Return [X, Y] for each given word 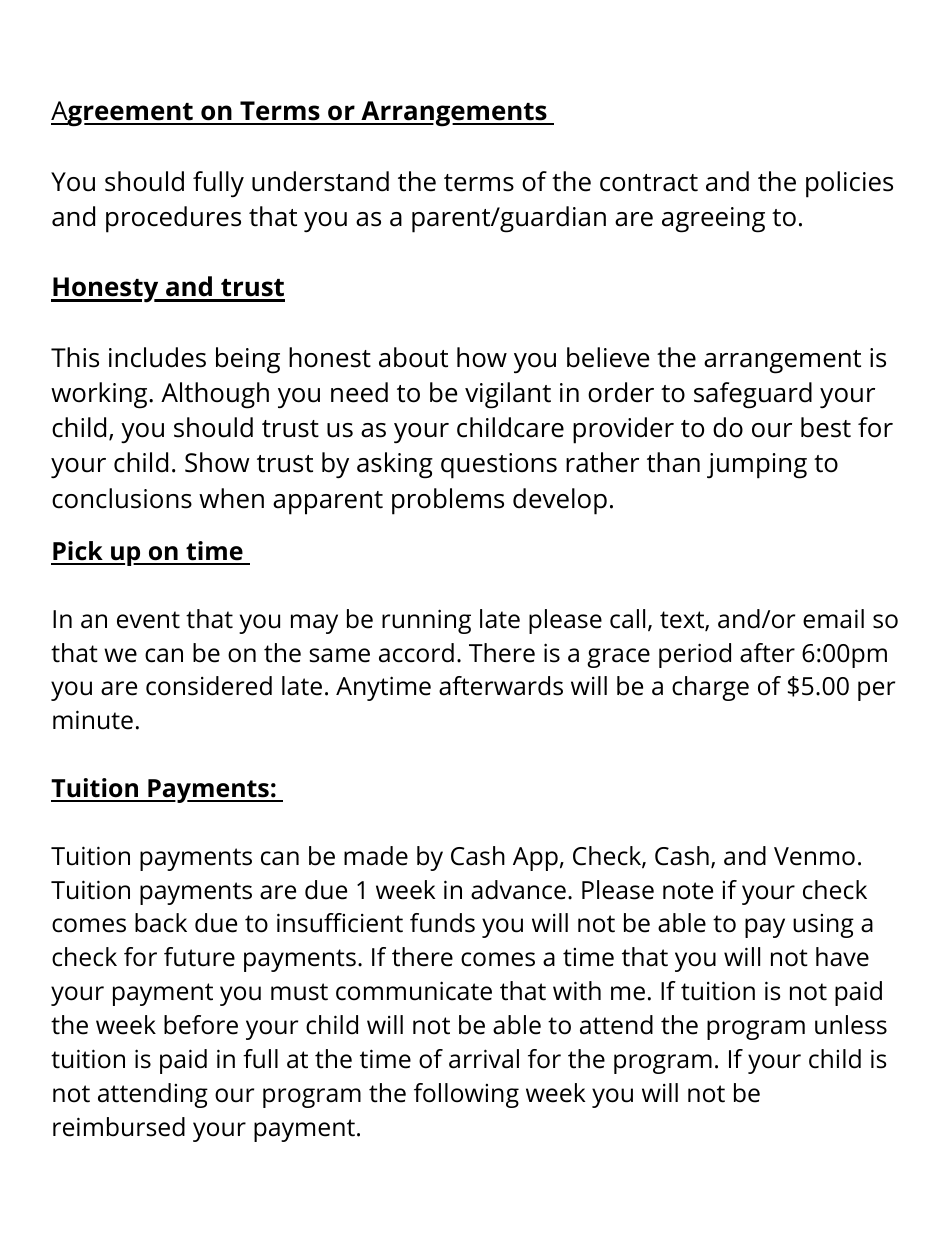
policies [849, 184]
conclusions [122, 498]
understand [320, 181]
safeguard [753, 395]
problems [448, 501]
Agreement [123, 114]
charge [710, 688]
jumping [757, 466]
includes [157, 357]
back [161, 923]
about [413, 357]
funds [442, 923]
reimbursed [119, 1127]
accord [416, 653]
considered [209, 686]
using [823, 926]
